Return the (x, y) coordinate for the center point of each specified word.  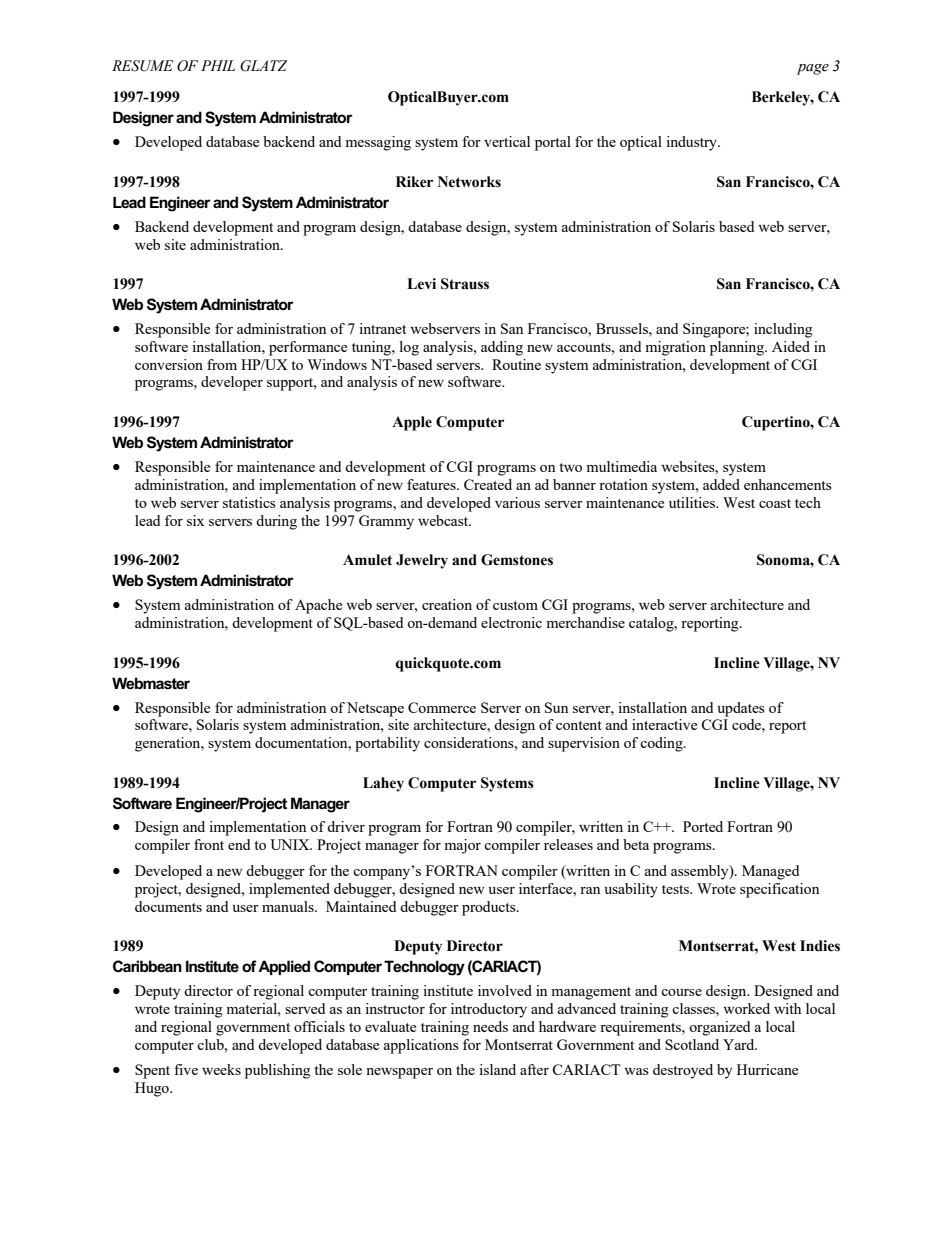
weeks (221, 1069)
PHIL (218, 65)
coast (775, 503)
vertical (507, 141)
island (497, 1069)
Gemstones (517, 560)
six (195, 520)
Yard (740, 1044)
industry (692, 143)
